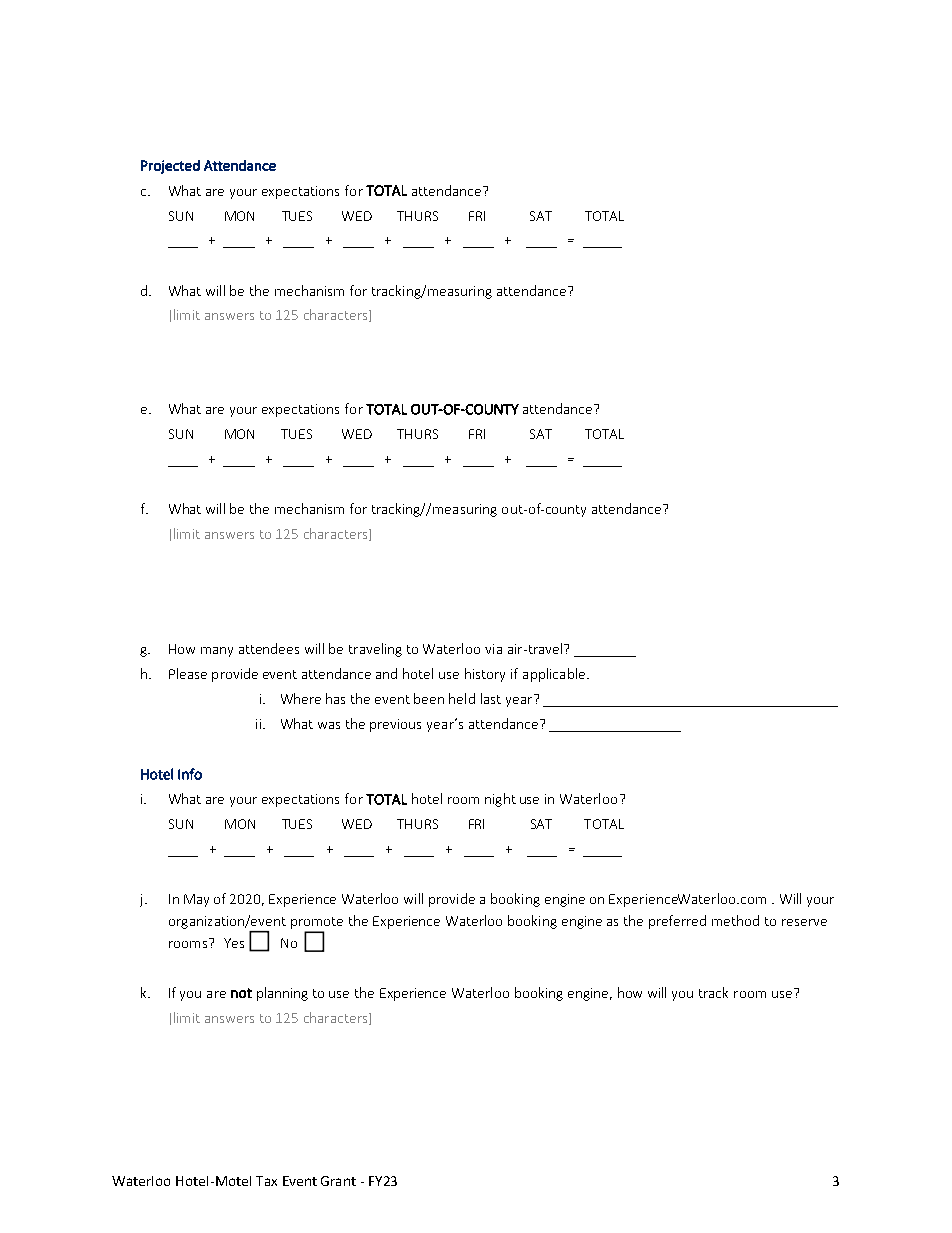 The width and height of the document is (952, 1233). Describe the element at coordinates (170, 167) in the document. I see `Projected` at that location.
